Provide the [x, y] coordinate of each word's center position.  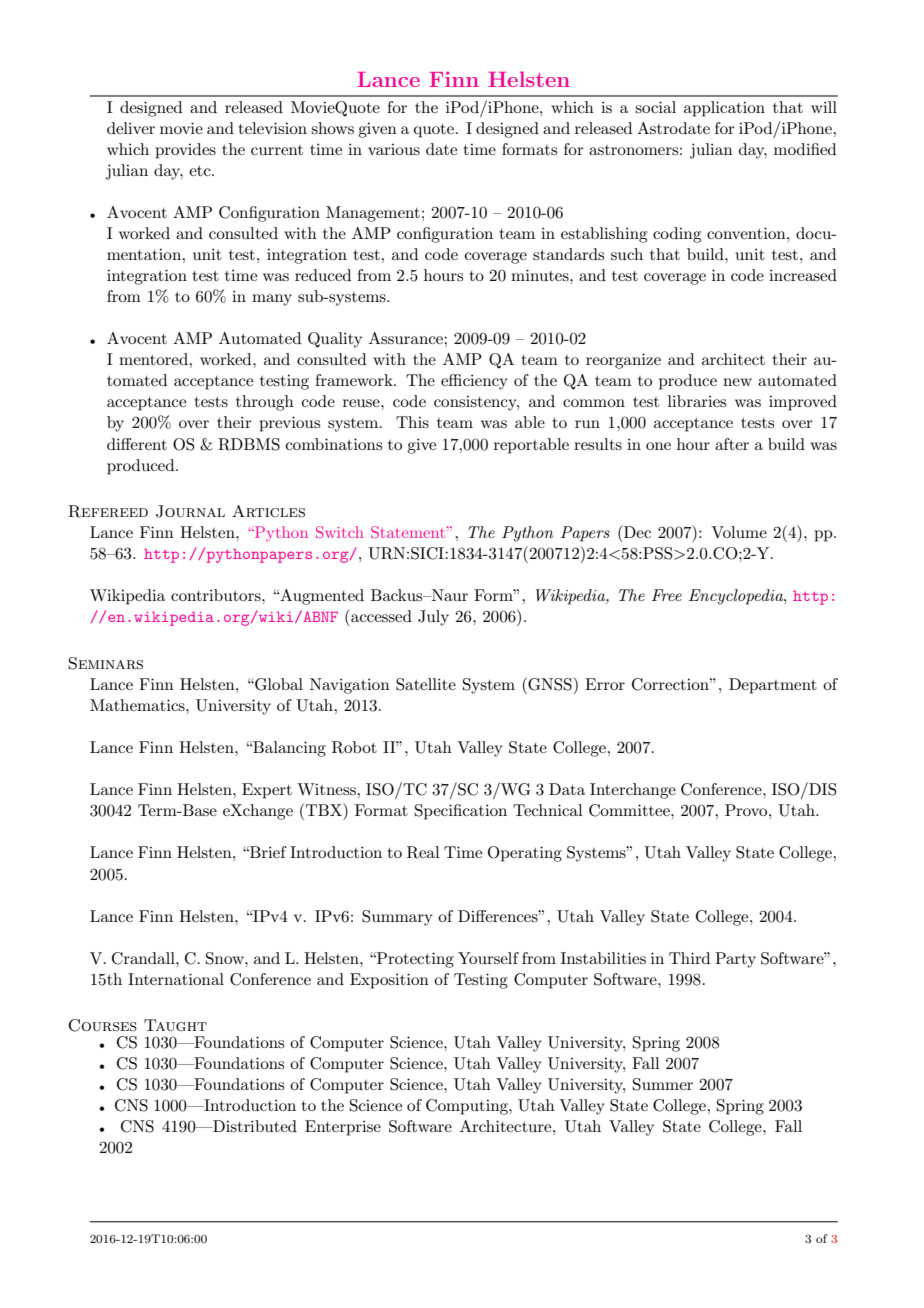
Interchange [633, 791]
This [412, 422]
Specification [461, 812]
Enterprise [343, 1128]
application [724, 109]
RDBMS [249, 444]
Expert [267, 791]
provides [185, 151]
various [394, 149]
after [732, 444]
